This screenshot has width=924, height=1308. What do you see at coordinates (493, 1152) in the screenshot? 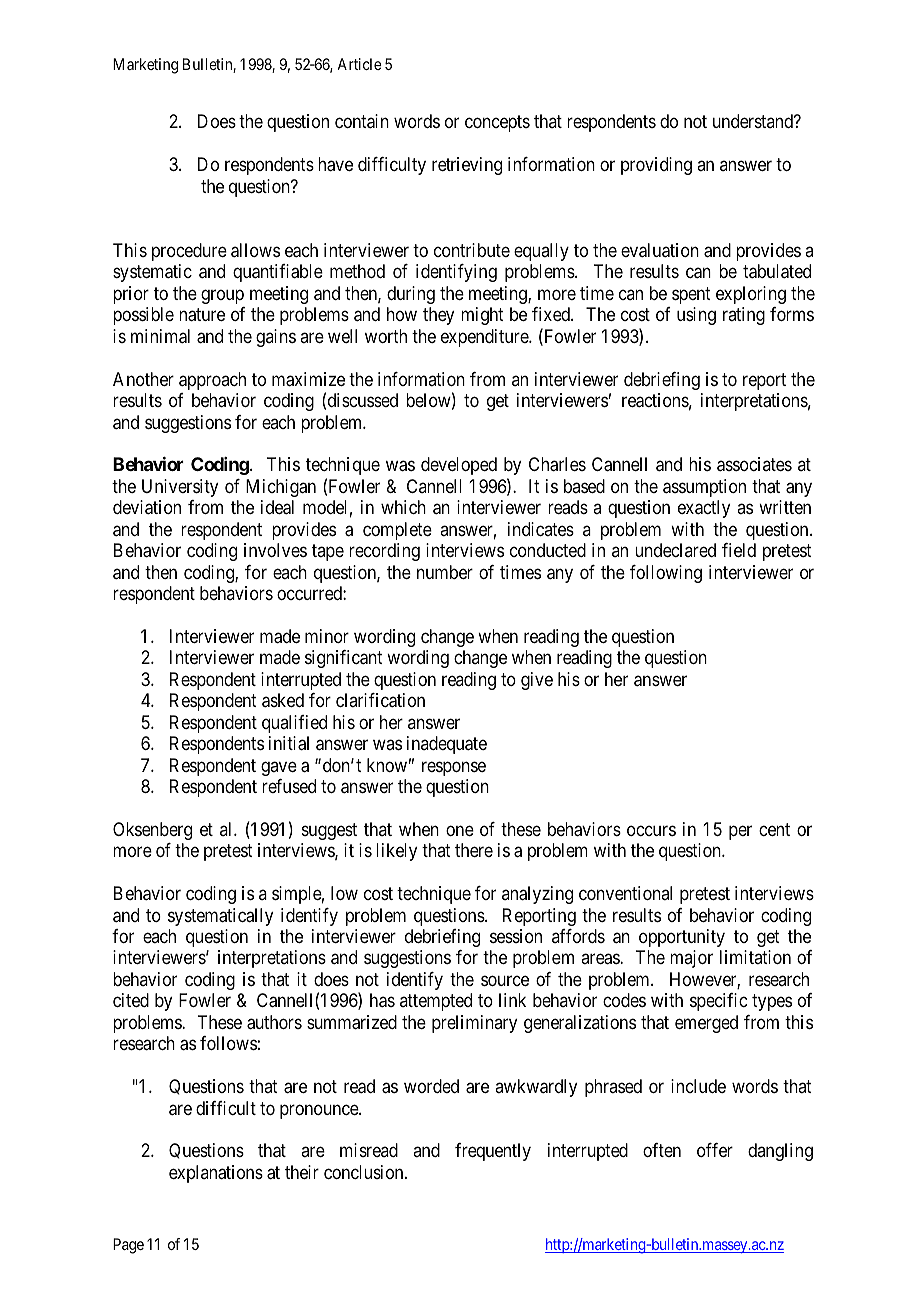
I see `frequently` at bounding box center [493, 1152].
